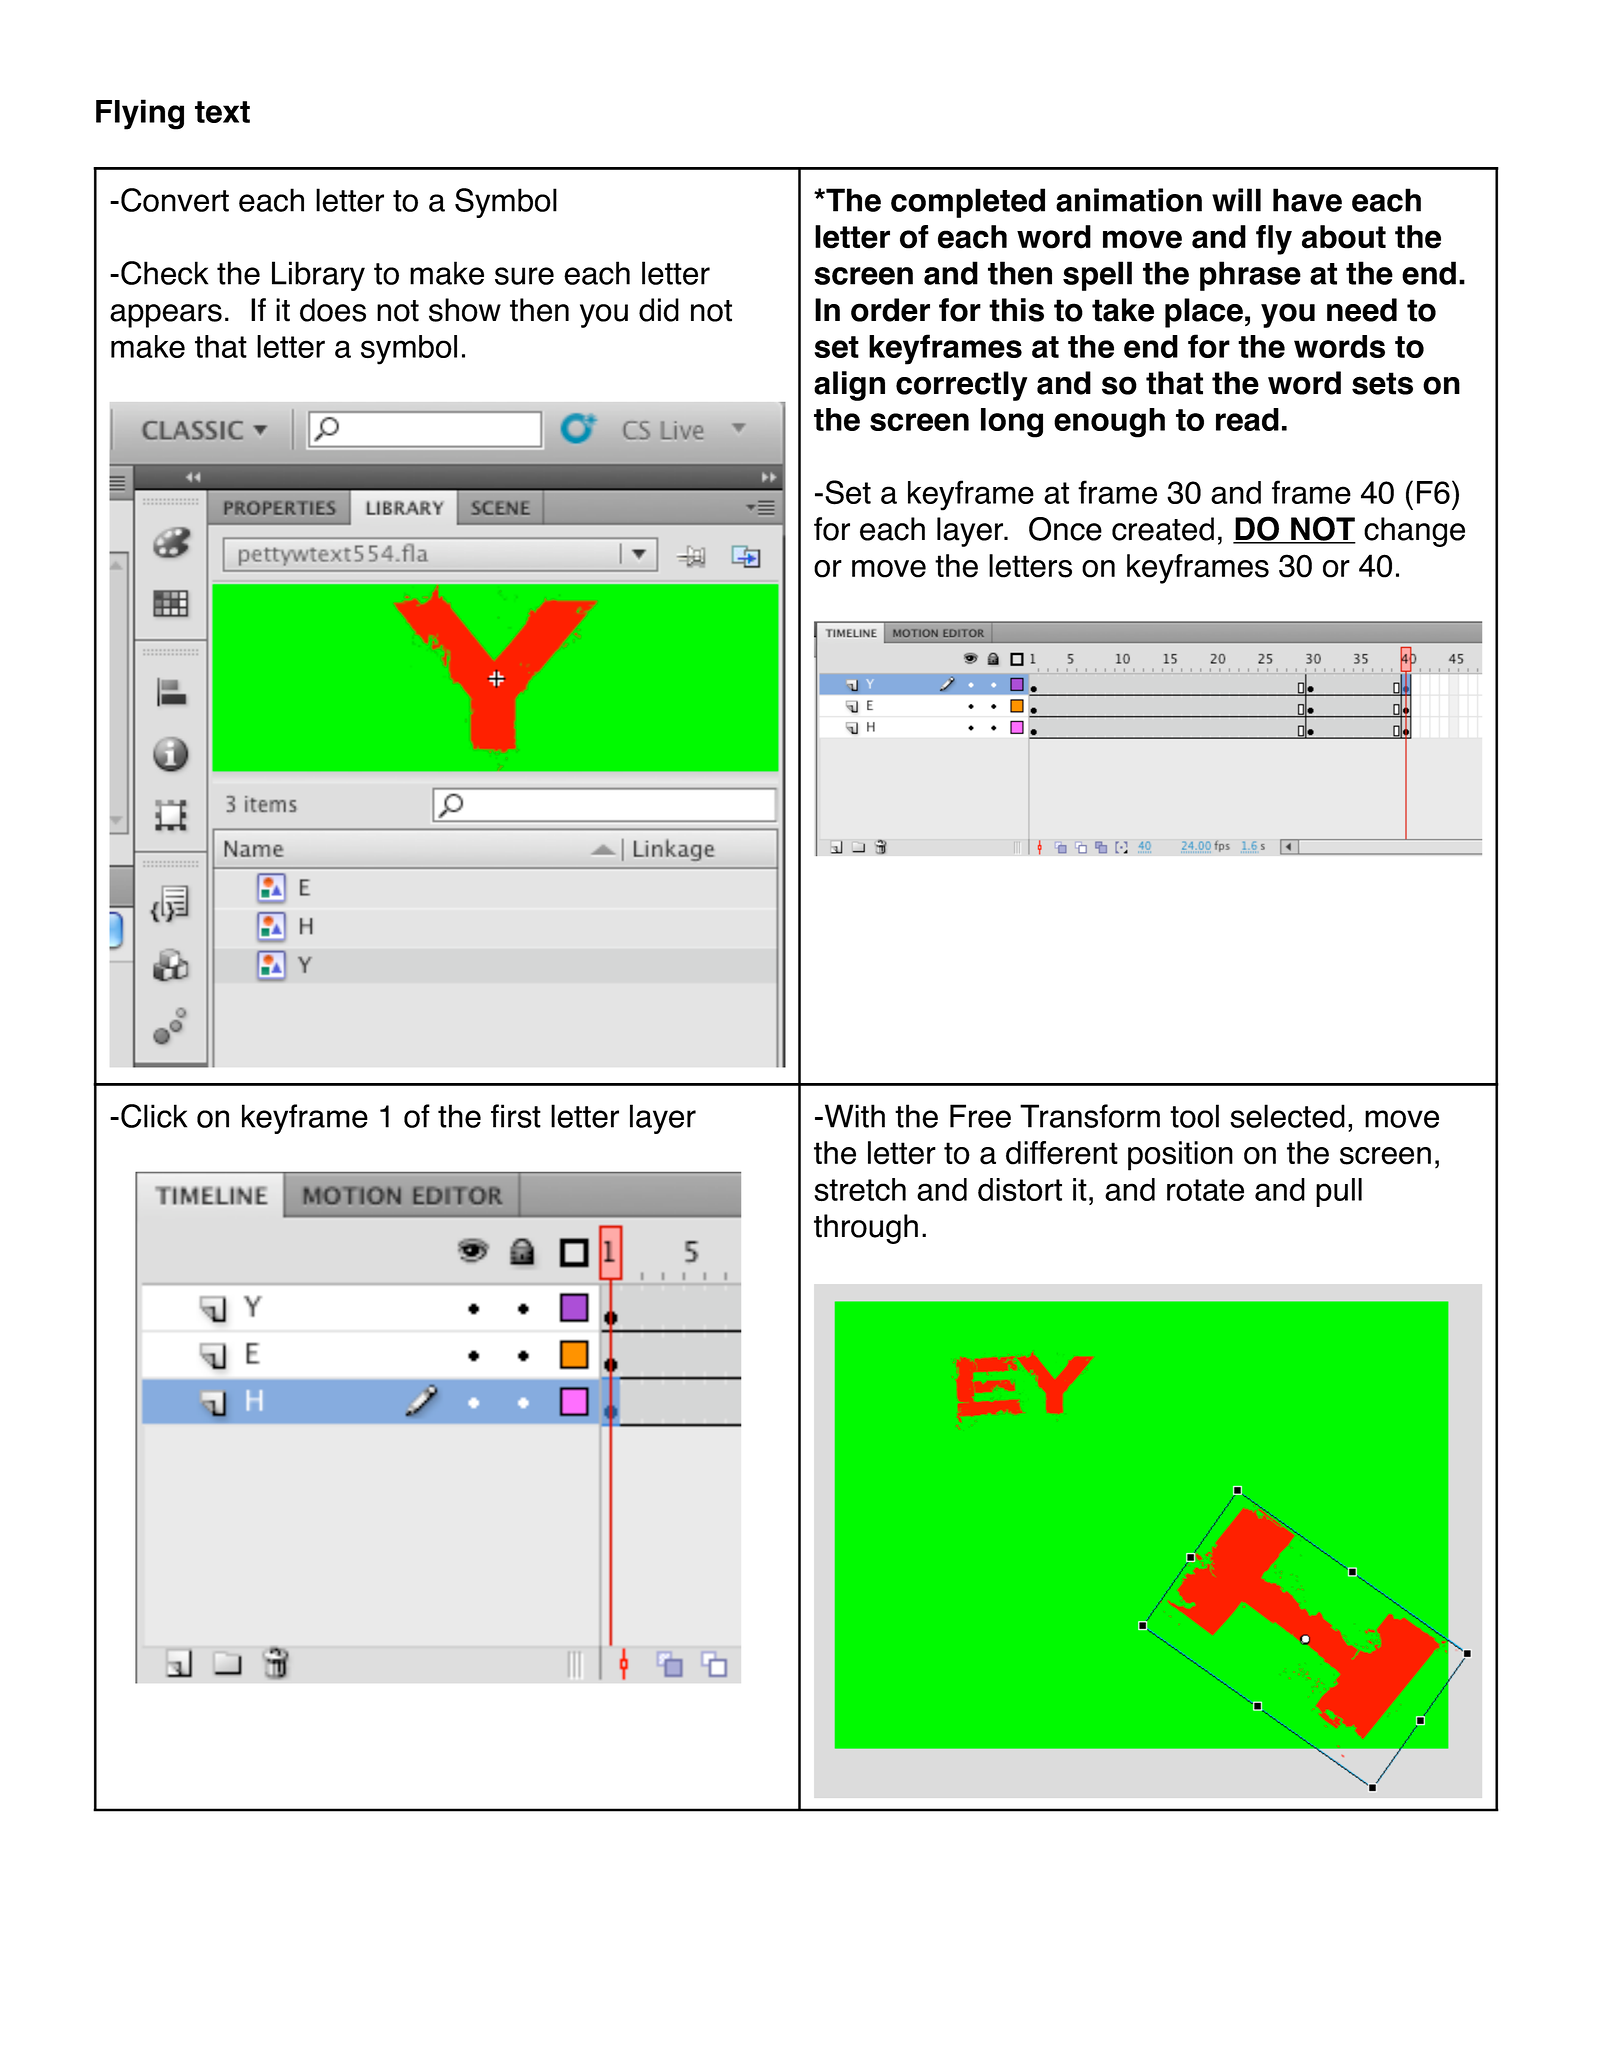  Describe the element at coordinates (166, 316) in the screenshot. I see `appears` at that location.
